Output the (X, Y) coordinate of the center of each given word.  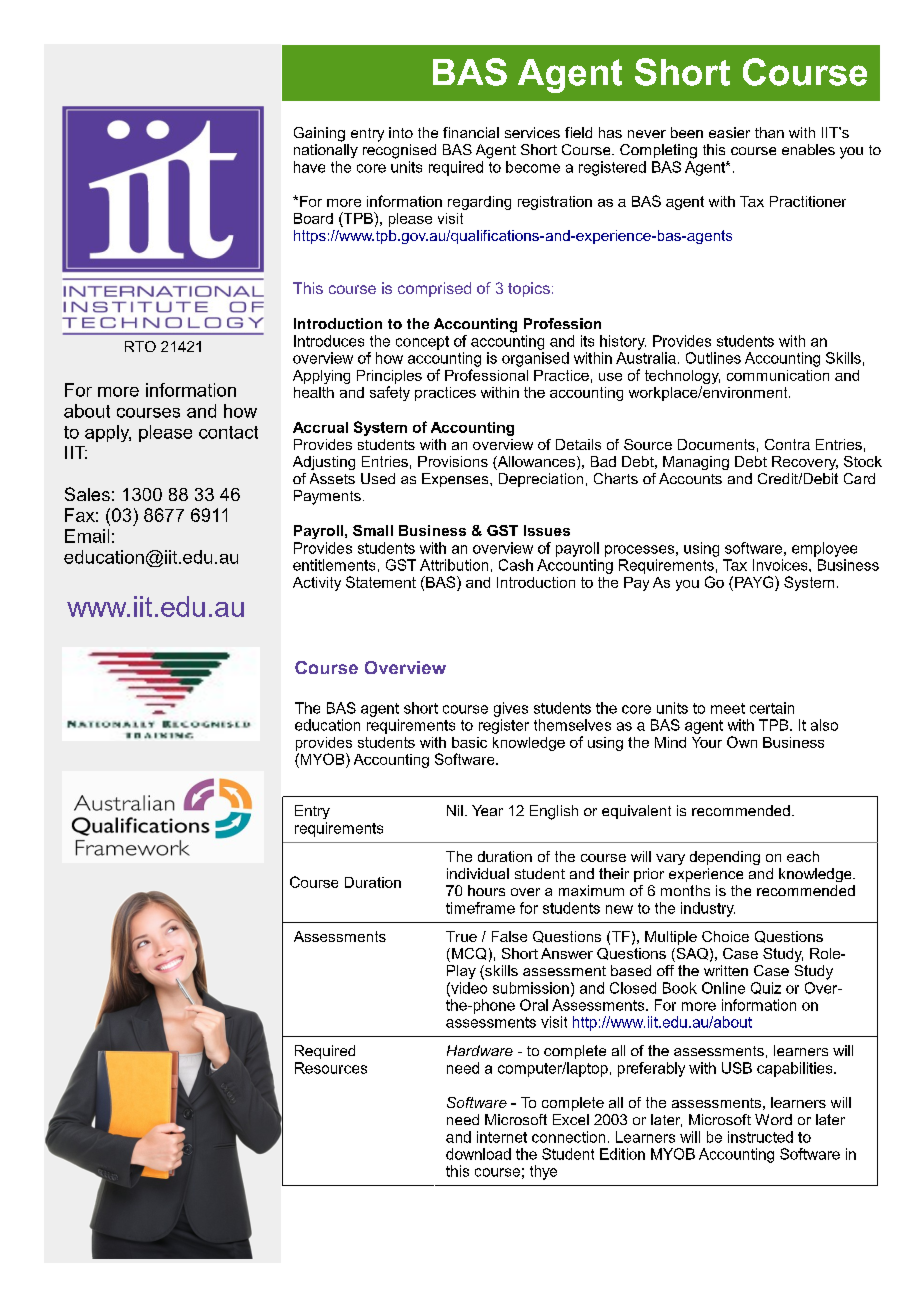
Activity (317, 584)
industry (708, 909)
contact (228, 432)
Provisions (453, 461)
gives (511, 709)
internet (502, 1137)
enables (808, 149)
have (309, 167)
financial (471, 132)
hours (486, 890)
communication (778, 375)
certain (772, 708)
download (478, 1154)
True (461, 936)
